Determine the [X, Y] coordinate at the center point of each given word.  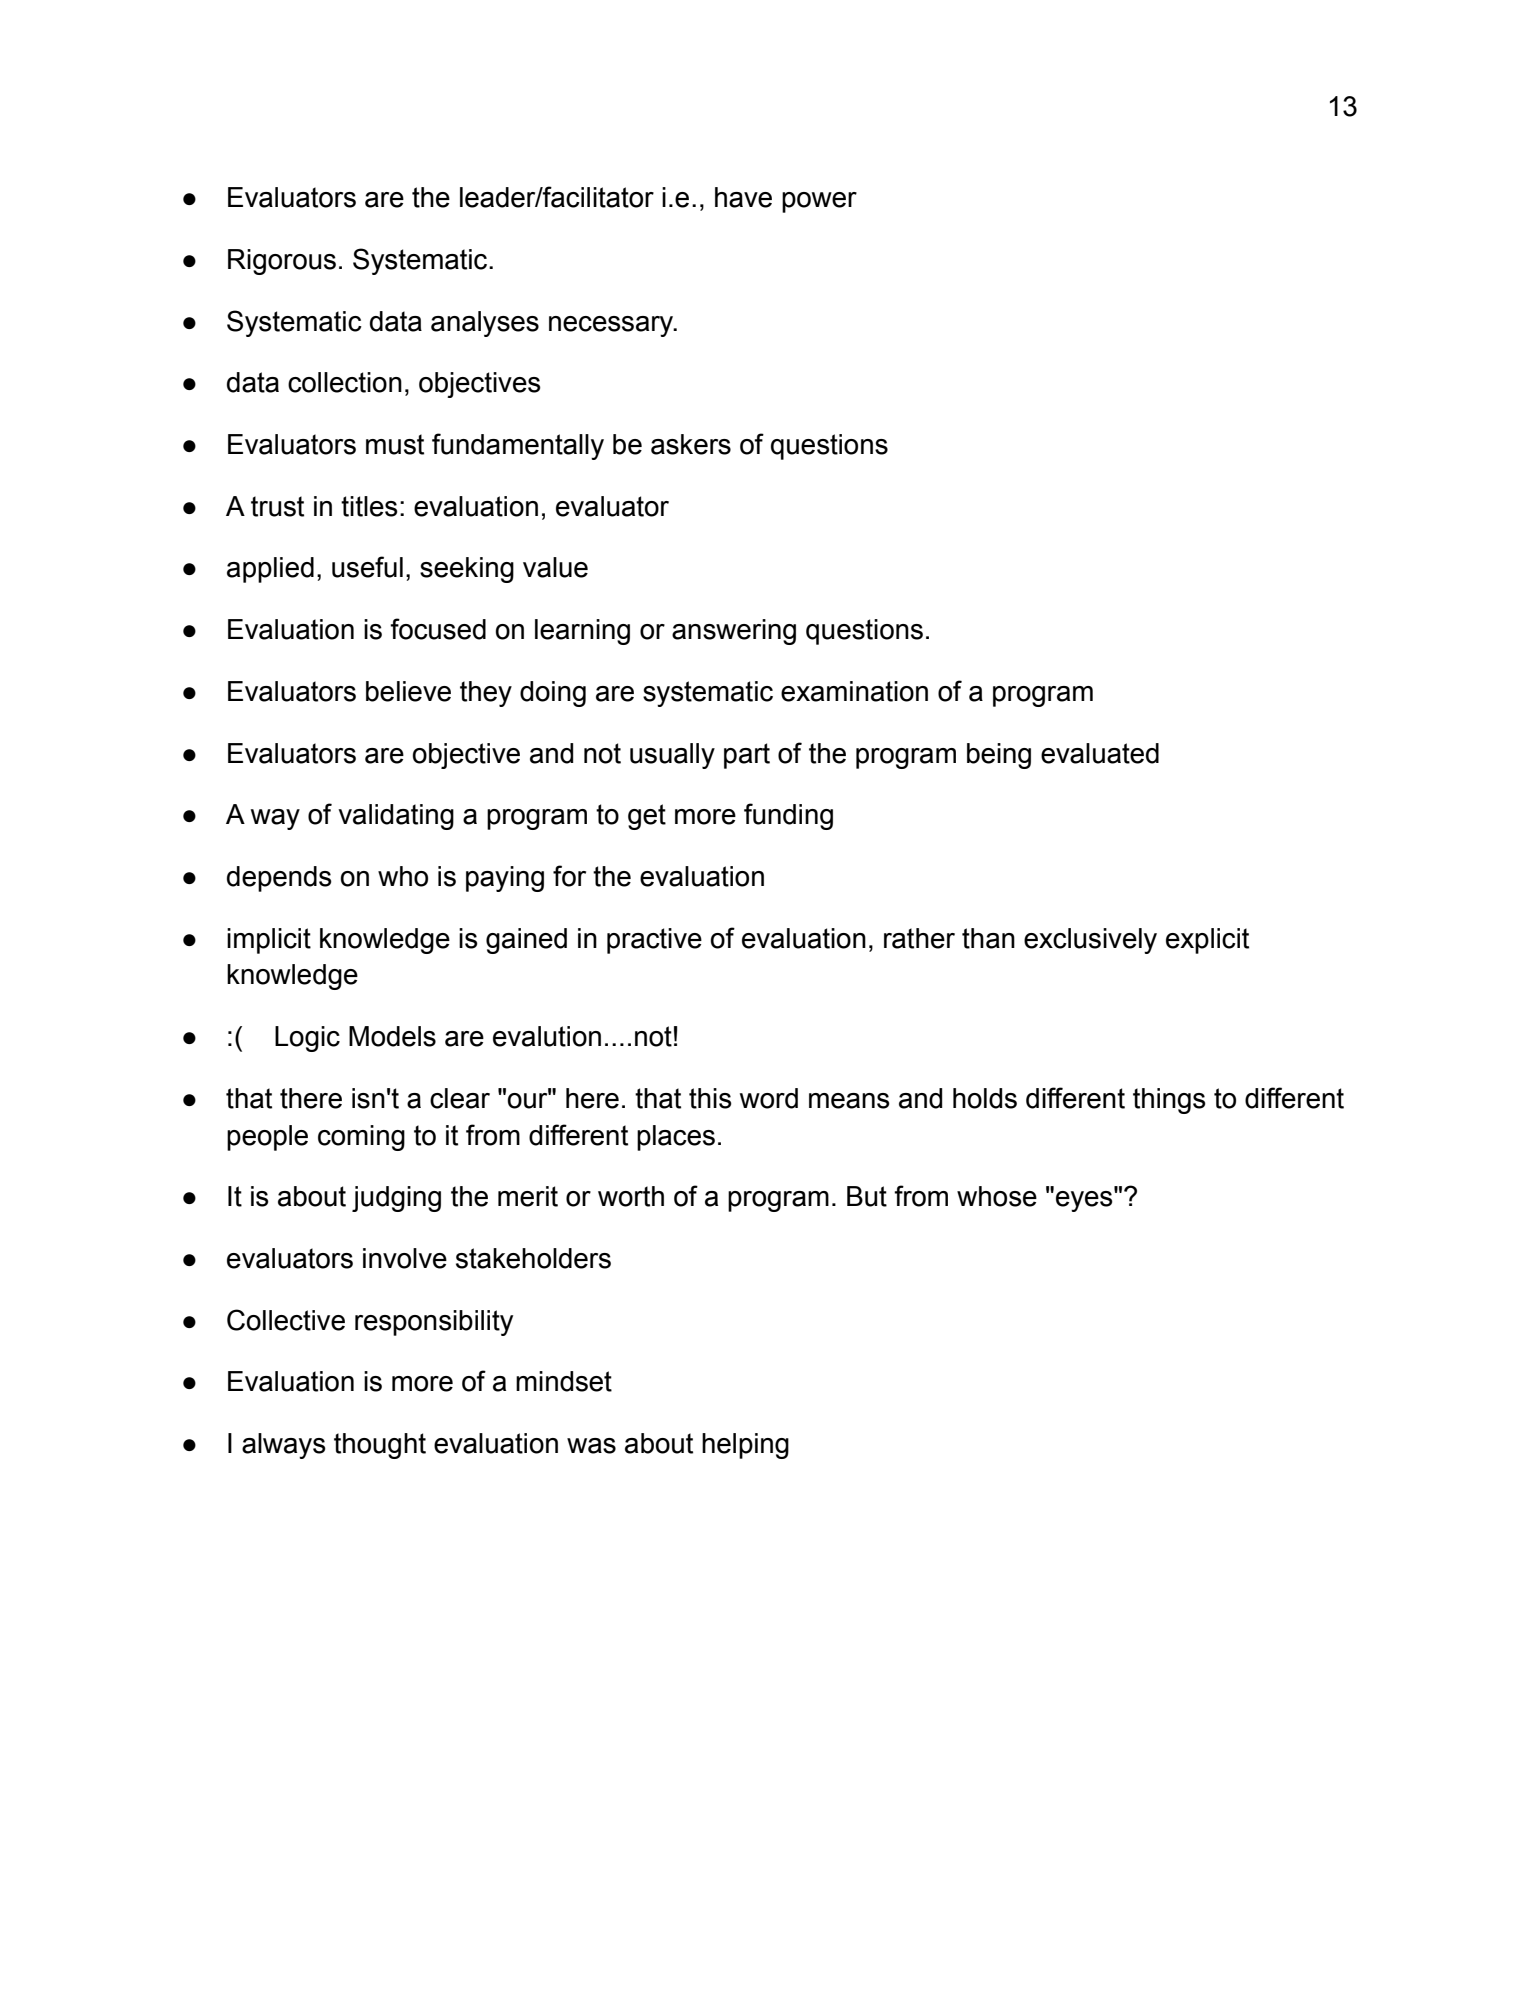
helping [745, 1446]
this [710, 1098]
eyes [1085, 1200]
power [819, 202]
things [1169, 1101]
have [743, 197]
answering [734, 632]
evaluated [1100, 753]
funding [788, 816]
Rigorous [282, 262]
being [999, 756]
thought [380, 1446]
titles [369, 506]
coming [361, 1138]
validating [396, 817]
